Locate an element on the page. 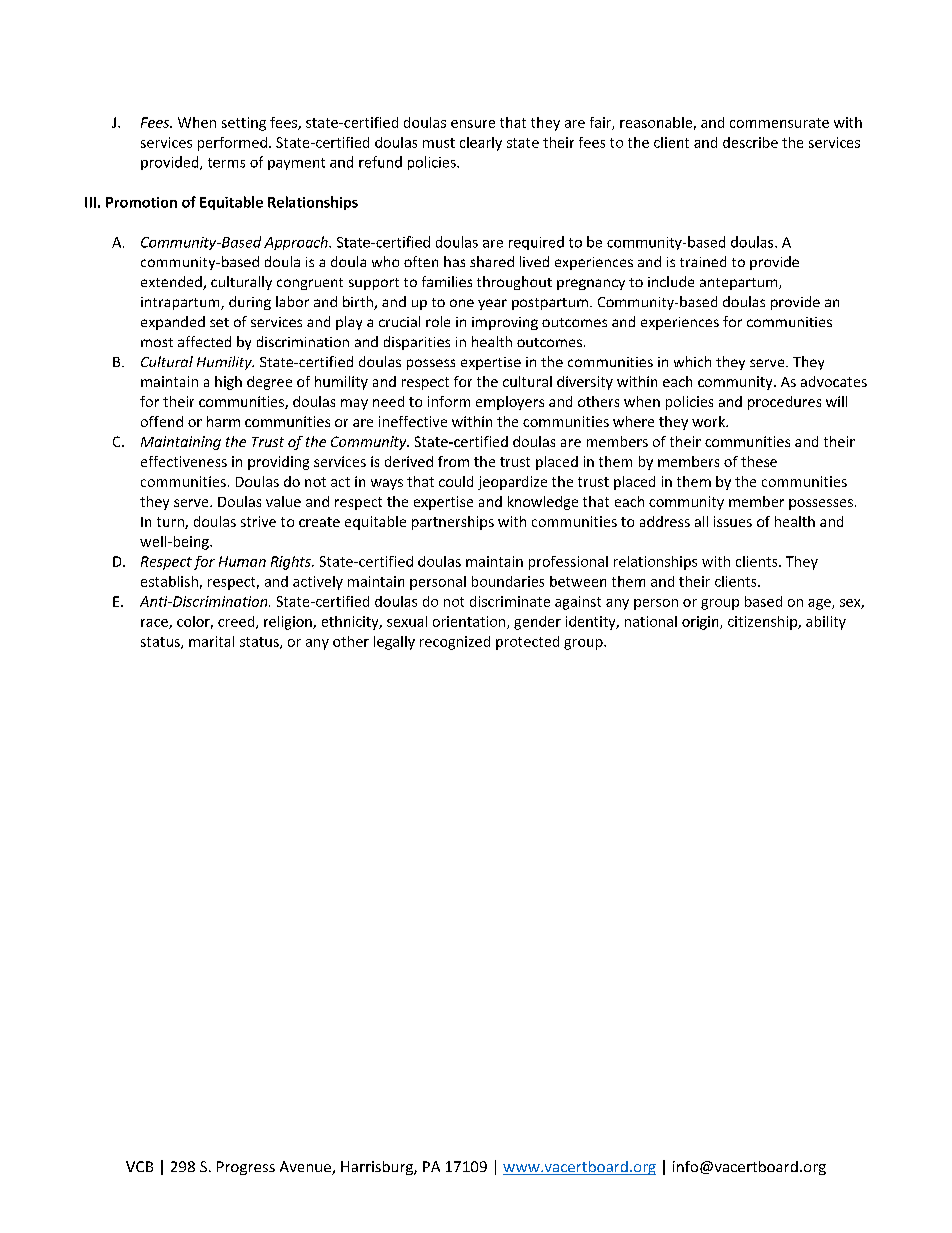 This image has width=952, height=1233. terms is located at coordinates (226, 163).
